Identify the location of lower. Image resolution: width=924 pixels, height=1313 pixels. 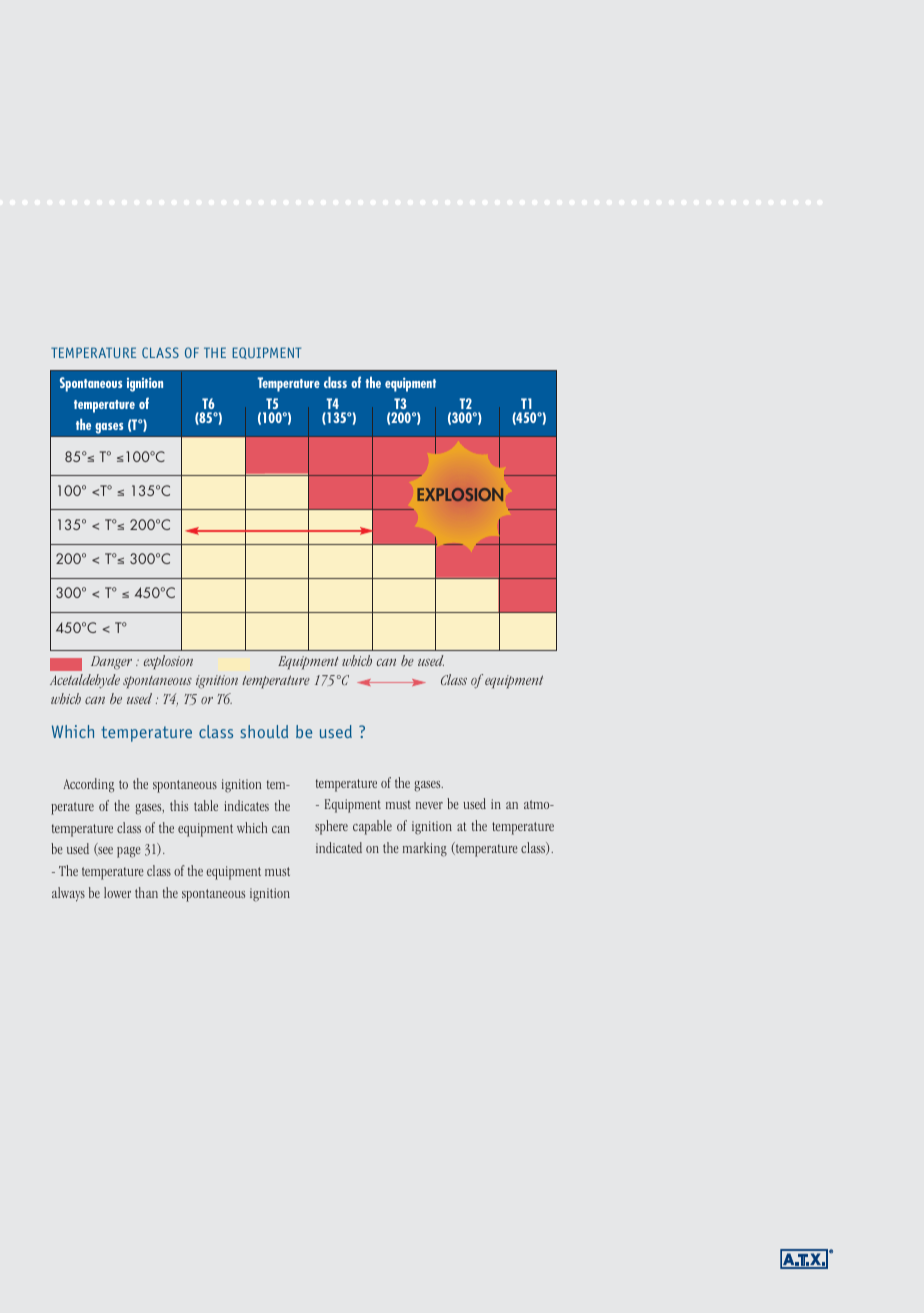
(117, 892).
